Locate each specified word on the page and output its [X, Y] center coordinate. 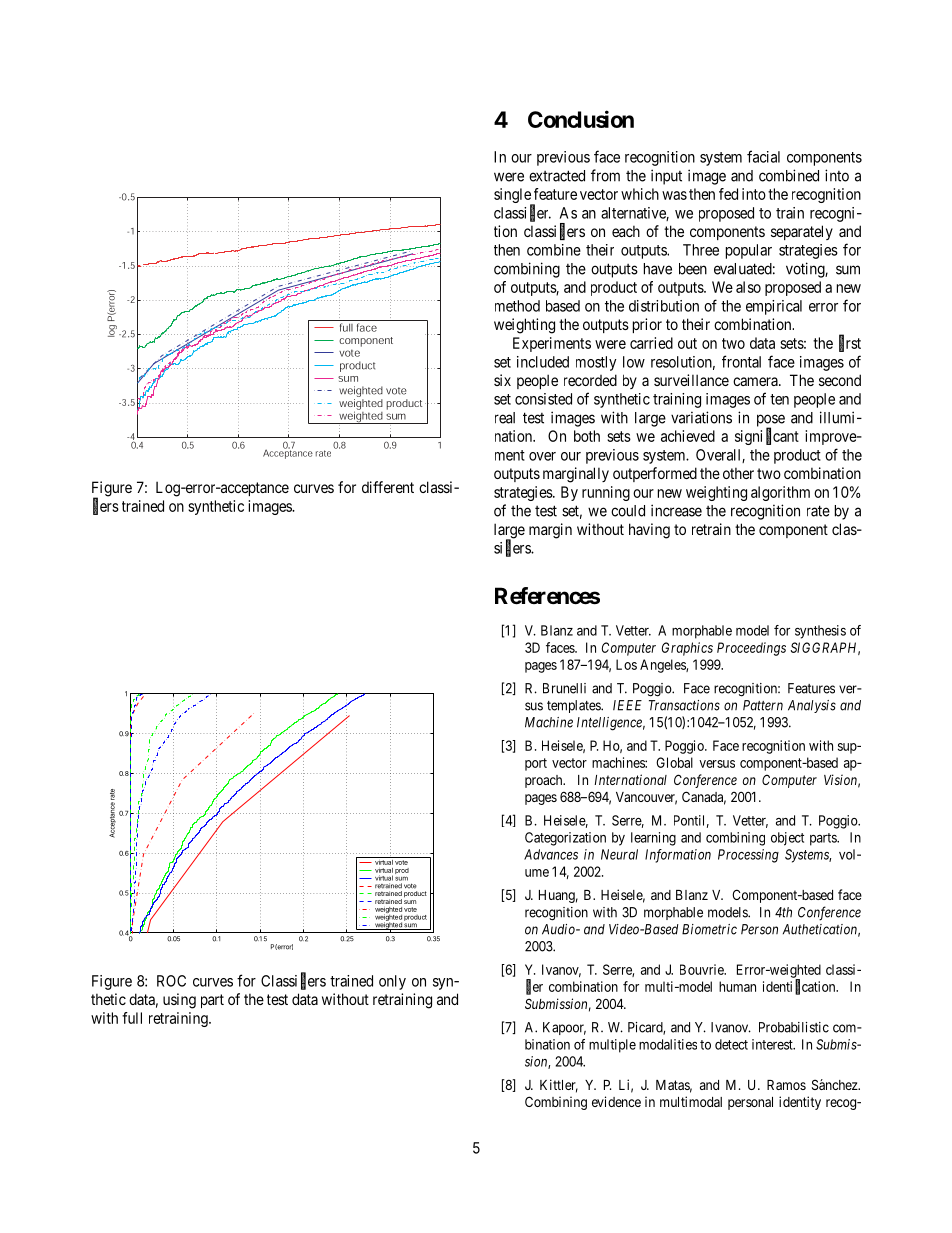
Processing [748, 856]
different [388, 487]
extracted [557, 176]
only [392, 982]
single [513, 197]
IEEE [627, 705]
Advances [551, 854]
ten [779, 399]
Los [626, 664]
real [505, 418]
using [179, 1001]
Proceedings [751, 649]
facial [763, 156]
